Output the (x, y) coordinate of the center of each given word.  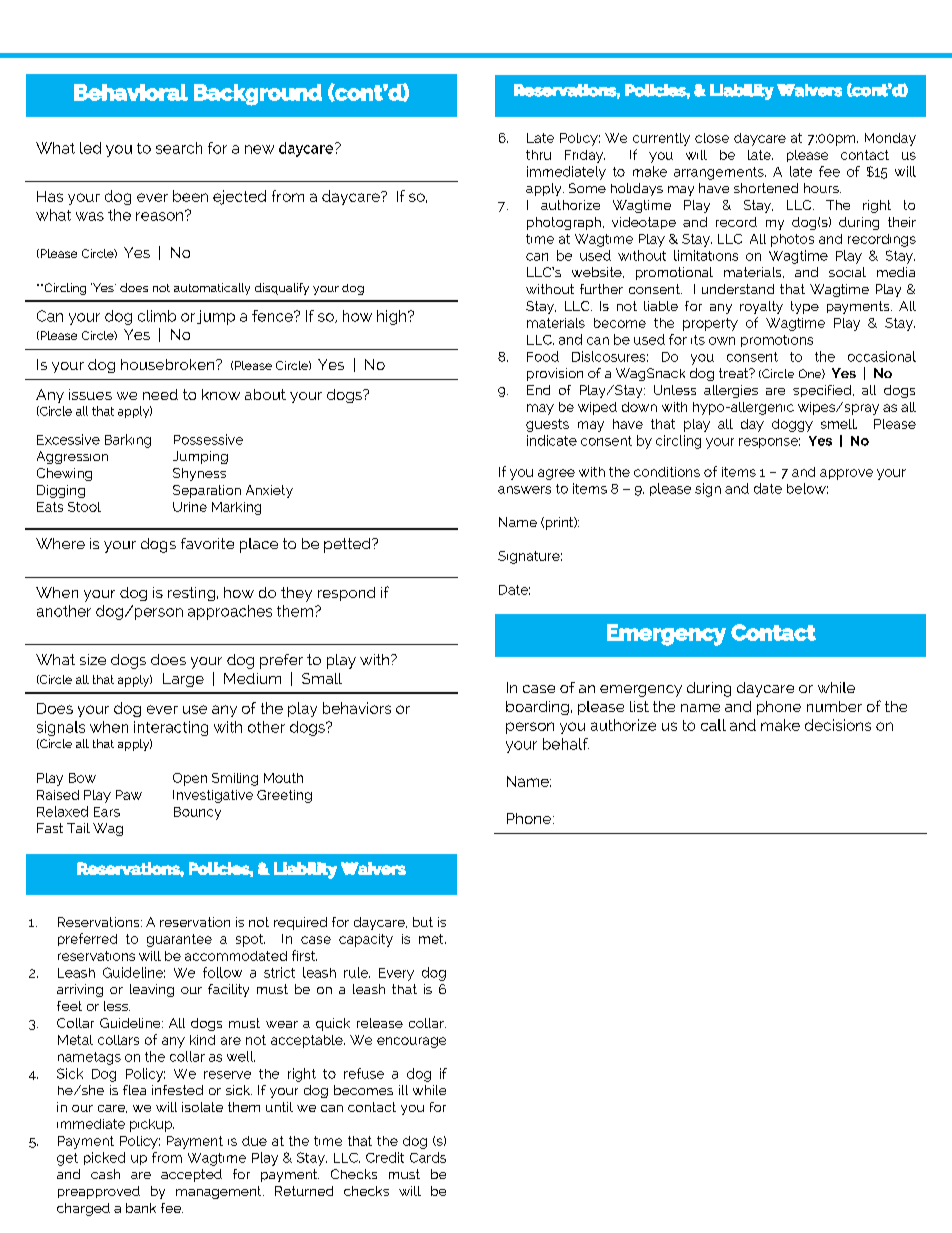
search (179, 148)
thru (538, 155)
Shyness (199, 474)
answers (524, 490)
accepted (191, 1175)
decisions (838, 725)
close (712, 138)
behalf (566, 744)
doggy (792, 425)
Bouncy (197, 813)
